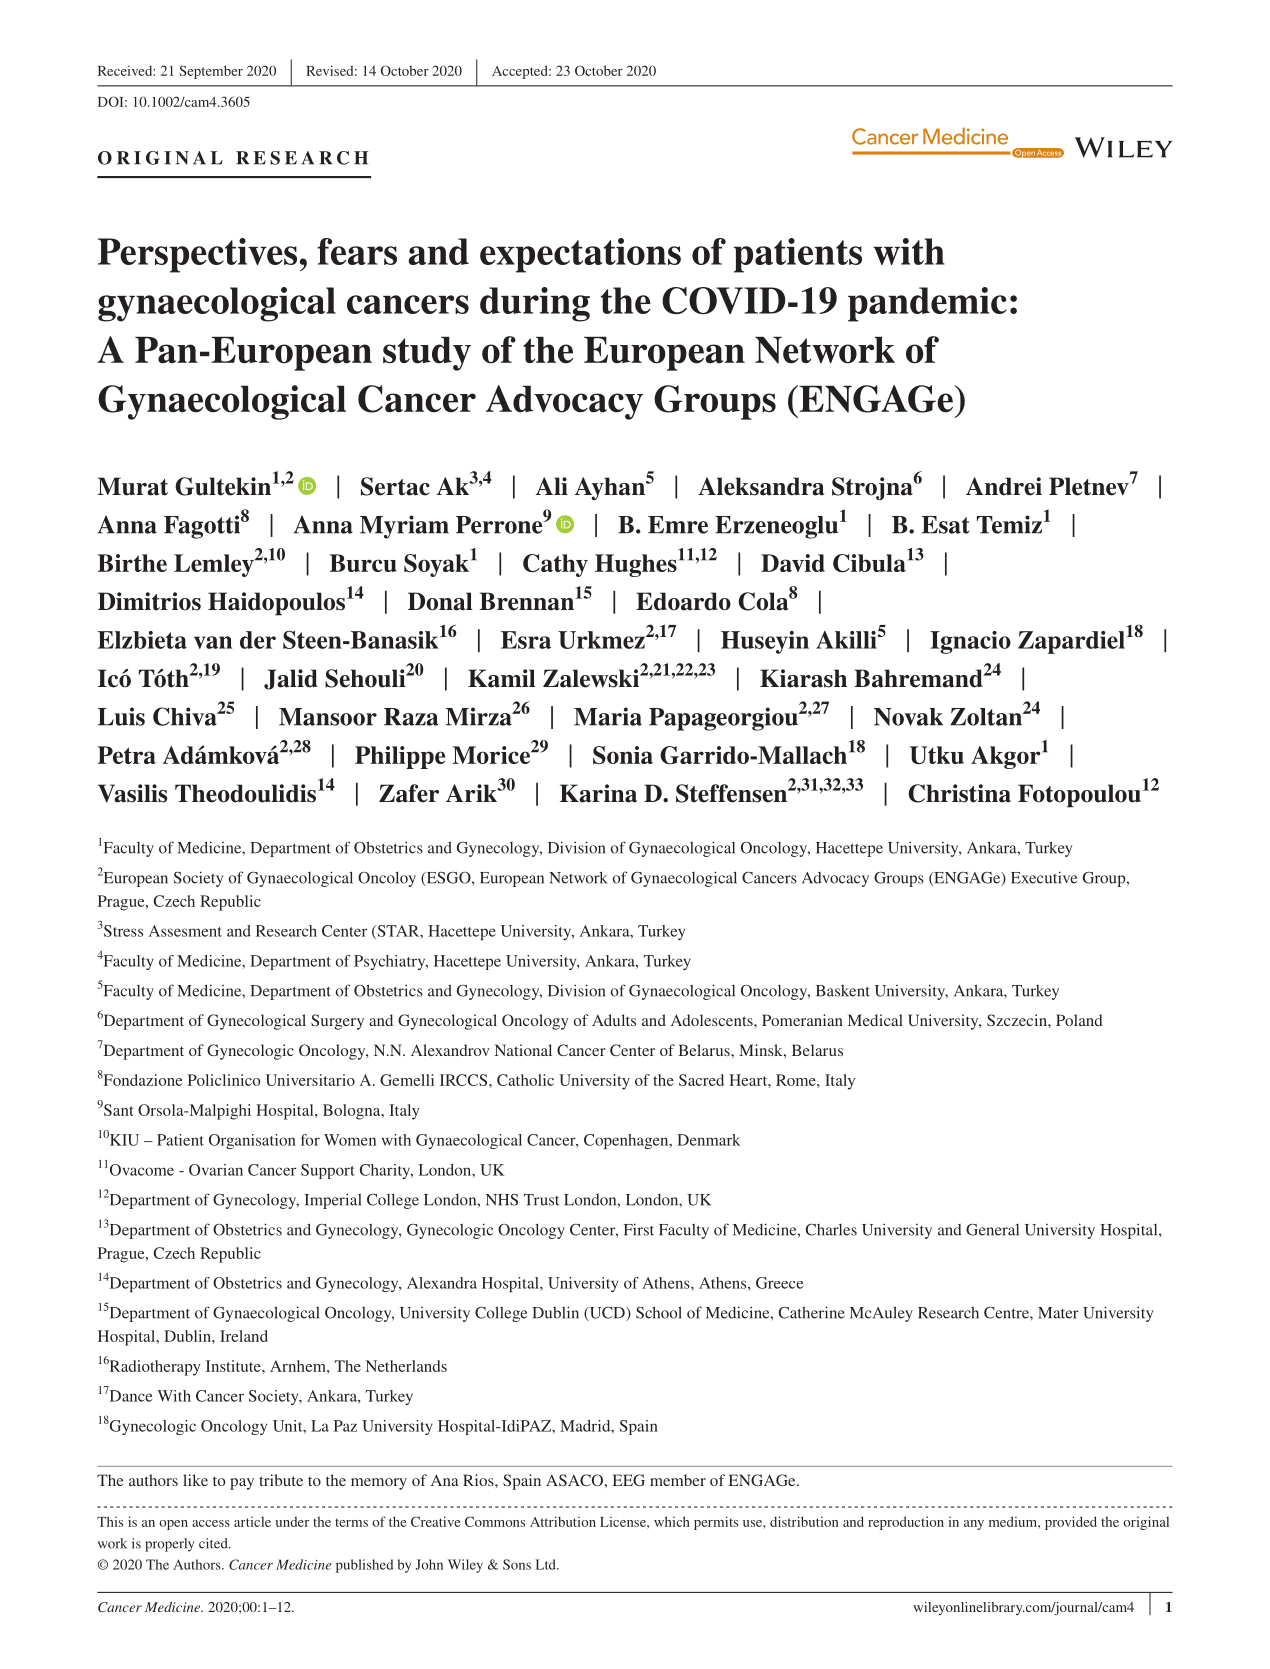 This screenshot has width=1270, height=1669. I want to click on Attribution, so click(563, 1521).
